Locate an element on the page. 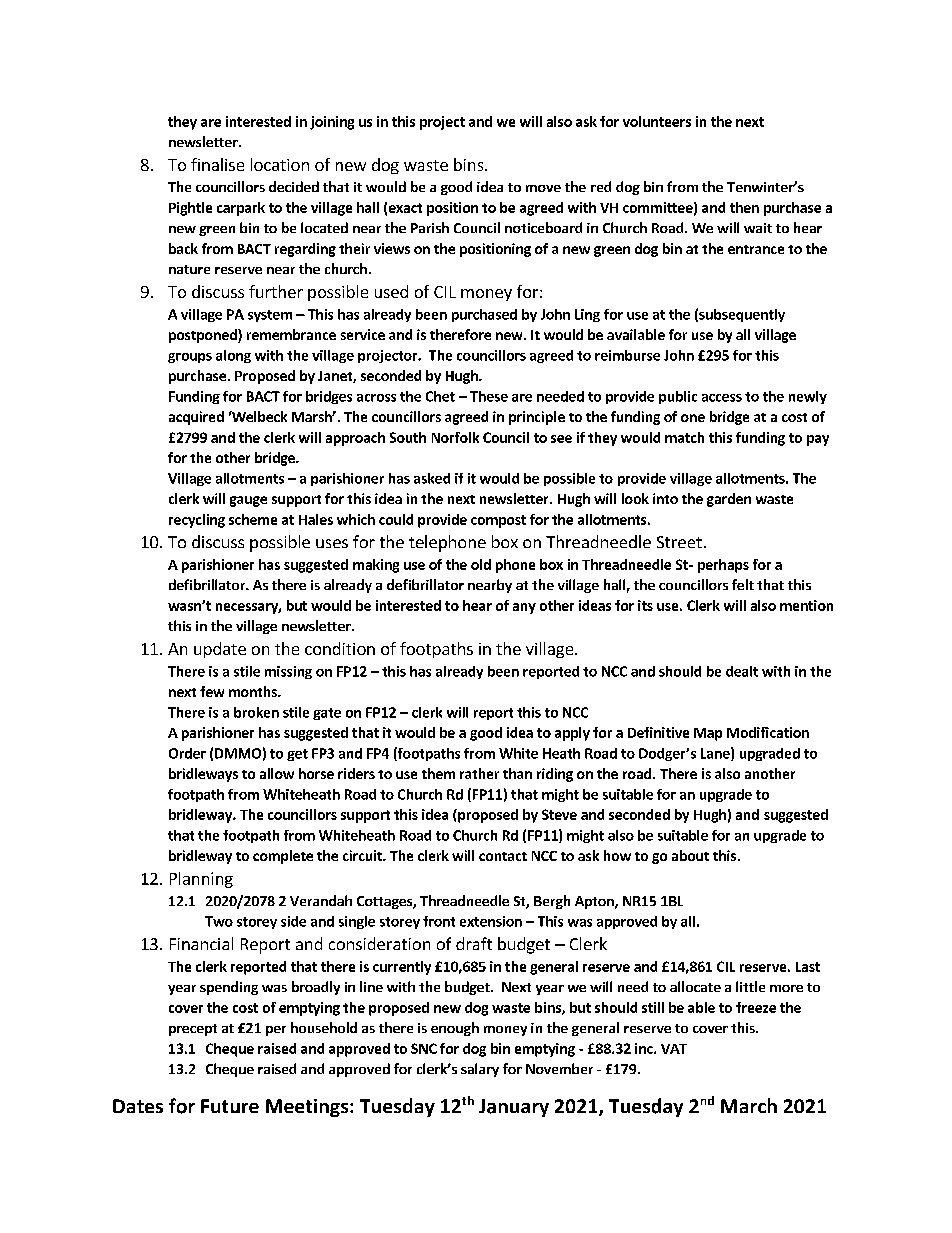 This image has width=952, height=1233. update is located at coordinates (220, 650).
